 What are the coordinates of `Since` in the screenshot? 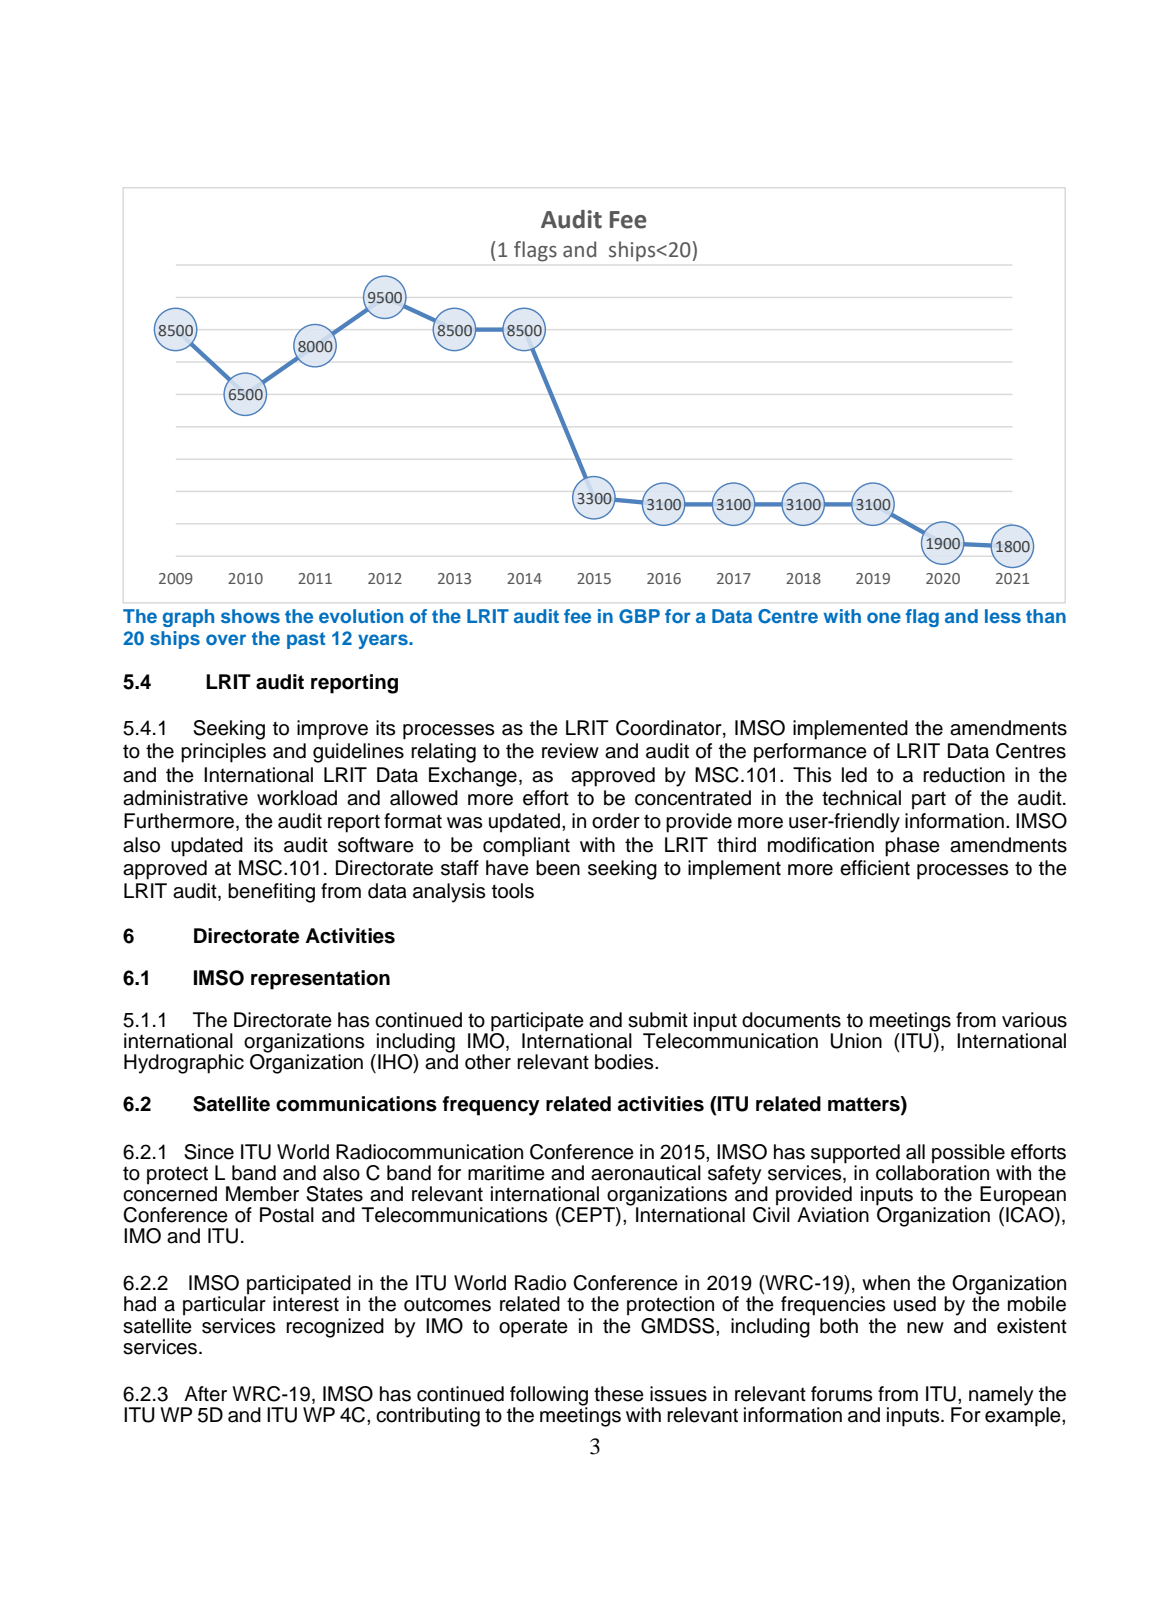 It's located at (209, 1152).
